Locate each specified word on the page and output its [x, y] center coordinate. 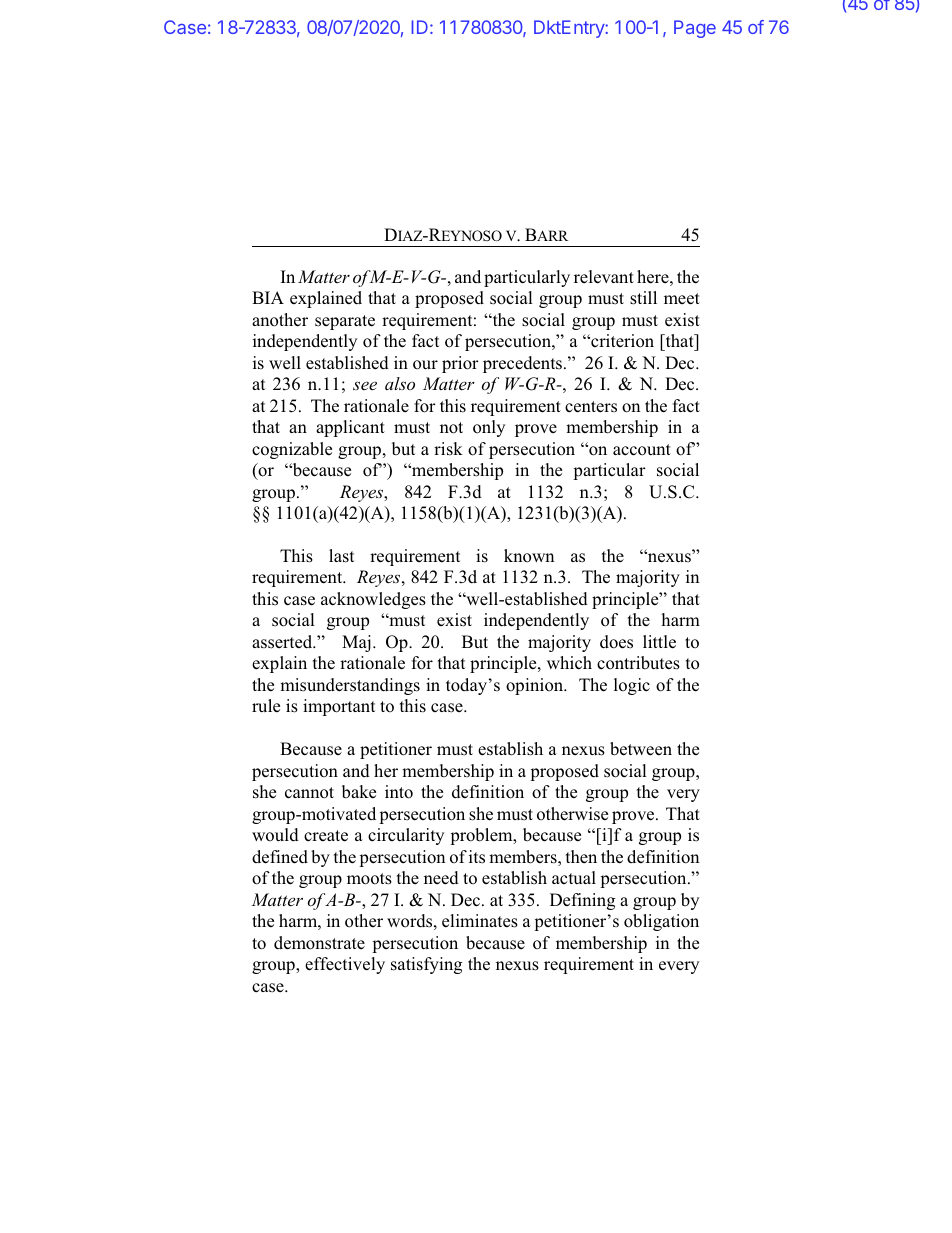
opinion [536, 686]
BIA [268, 297]
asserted [283, 642]
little [659, 642]
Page [695, 29]
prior [460, 364]
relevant [604, 277]
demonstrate [319, 943]
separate [345, 322]
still [643, 298]
